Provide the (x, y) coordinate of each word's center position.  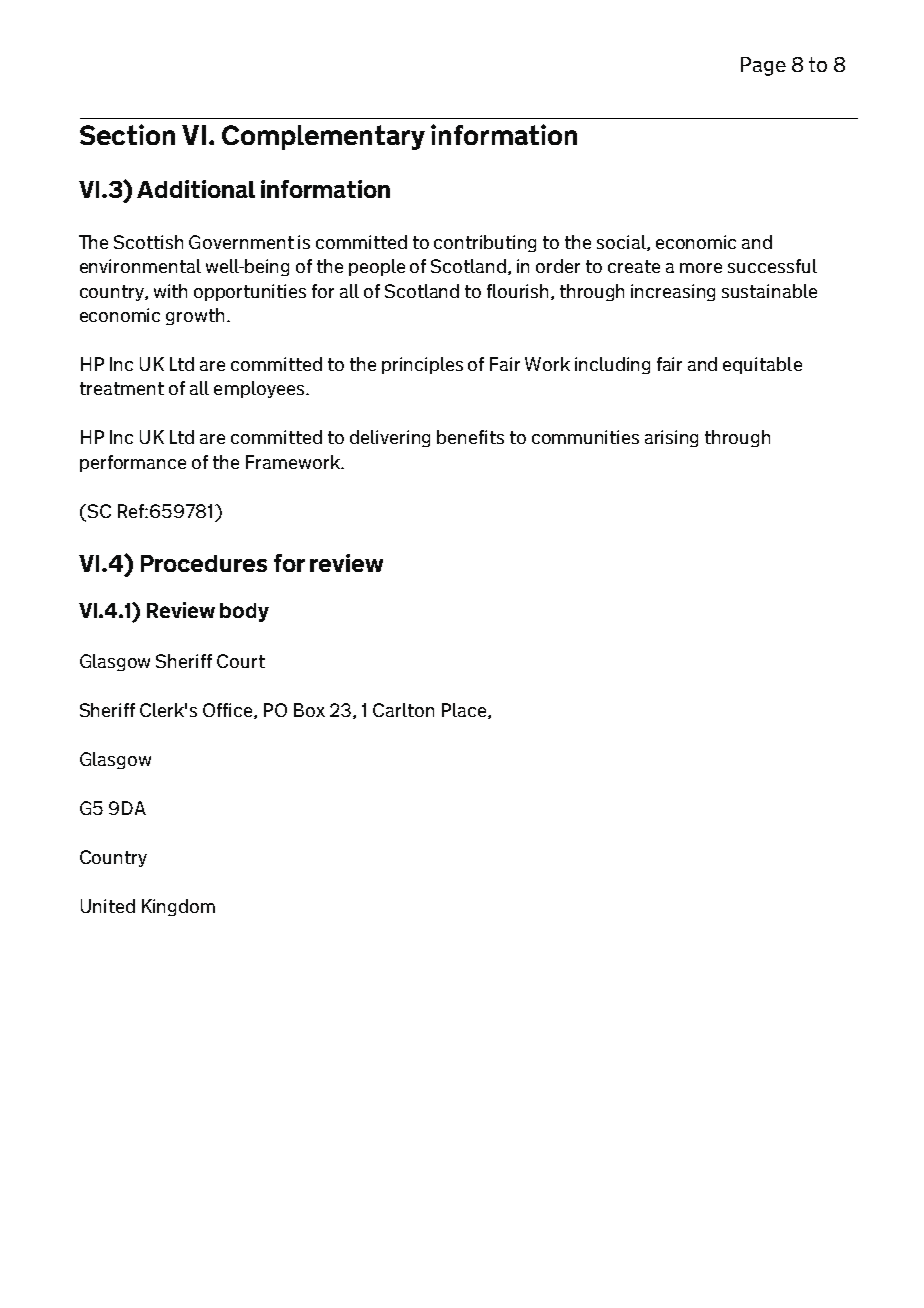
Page (763, 66)
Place (465, 711)
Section (127, 134)
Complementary (323, 137)
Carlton (403, 710)
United (108, 906)
